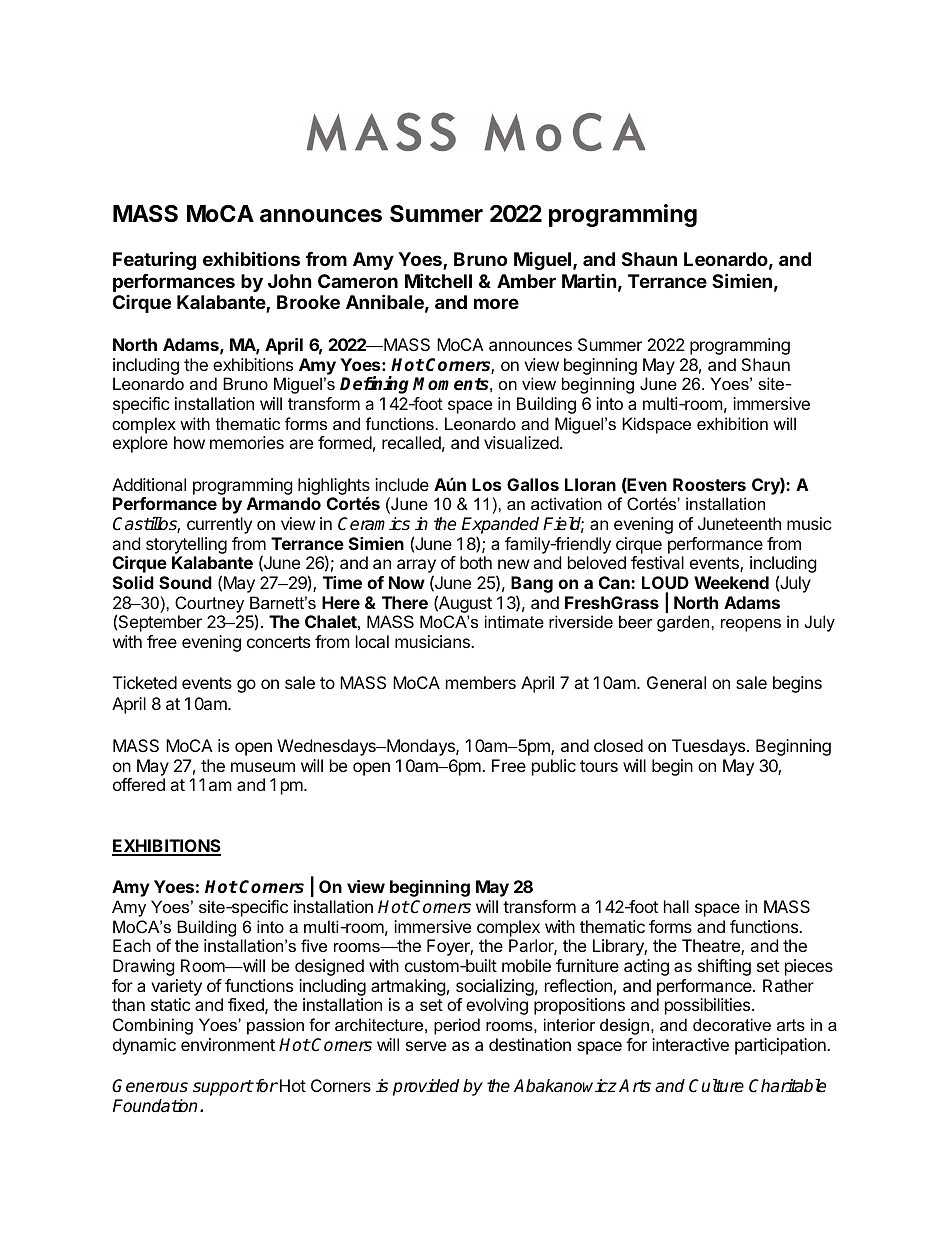 This screenshot has height=1233, width=952. Describe the element at coordinates (223, 1088) in the screenshot. I see `support` at that location.
